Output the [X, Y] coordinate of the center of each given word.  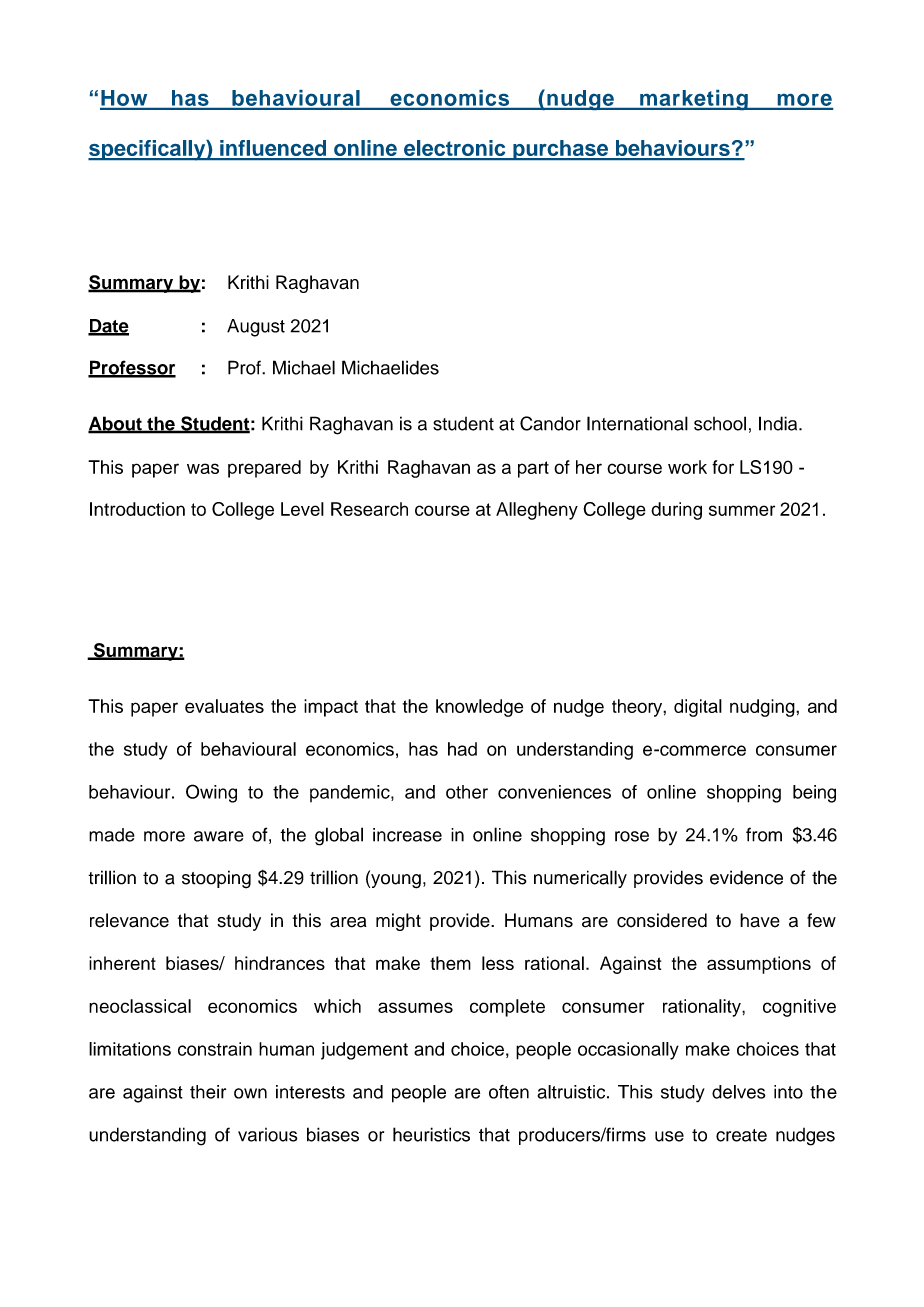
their [208, 1092]
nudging [763, 708]
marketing [694, 100]
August [256, 328]
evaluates [224, 706]
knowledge [479, 708]
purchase [561, 150]
